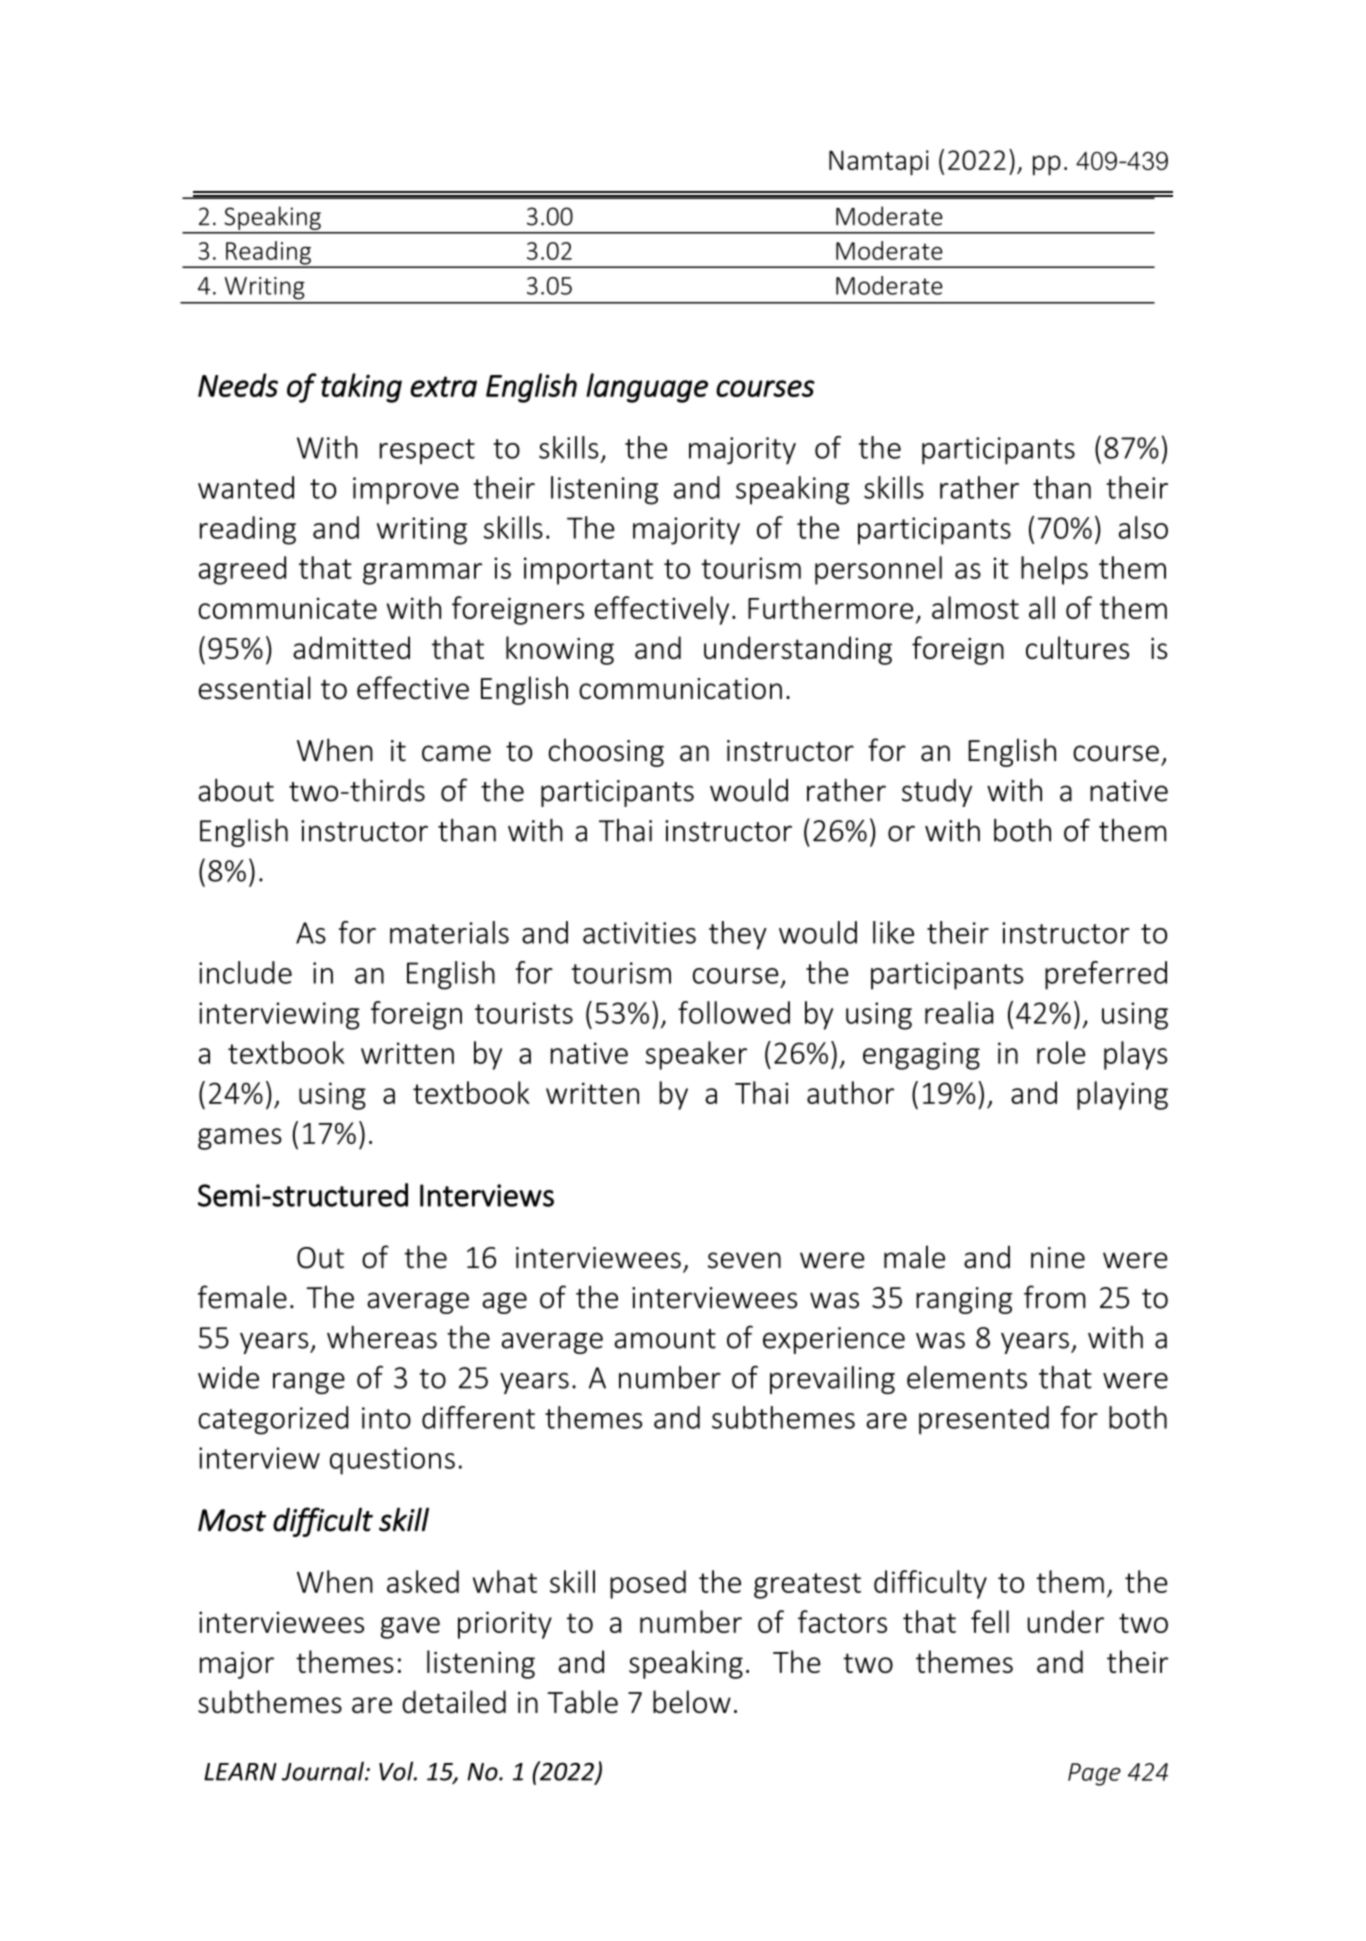  I want to click on language, so click(647, 388).
